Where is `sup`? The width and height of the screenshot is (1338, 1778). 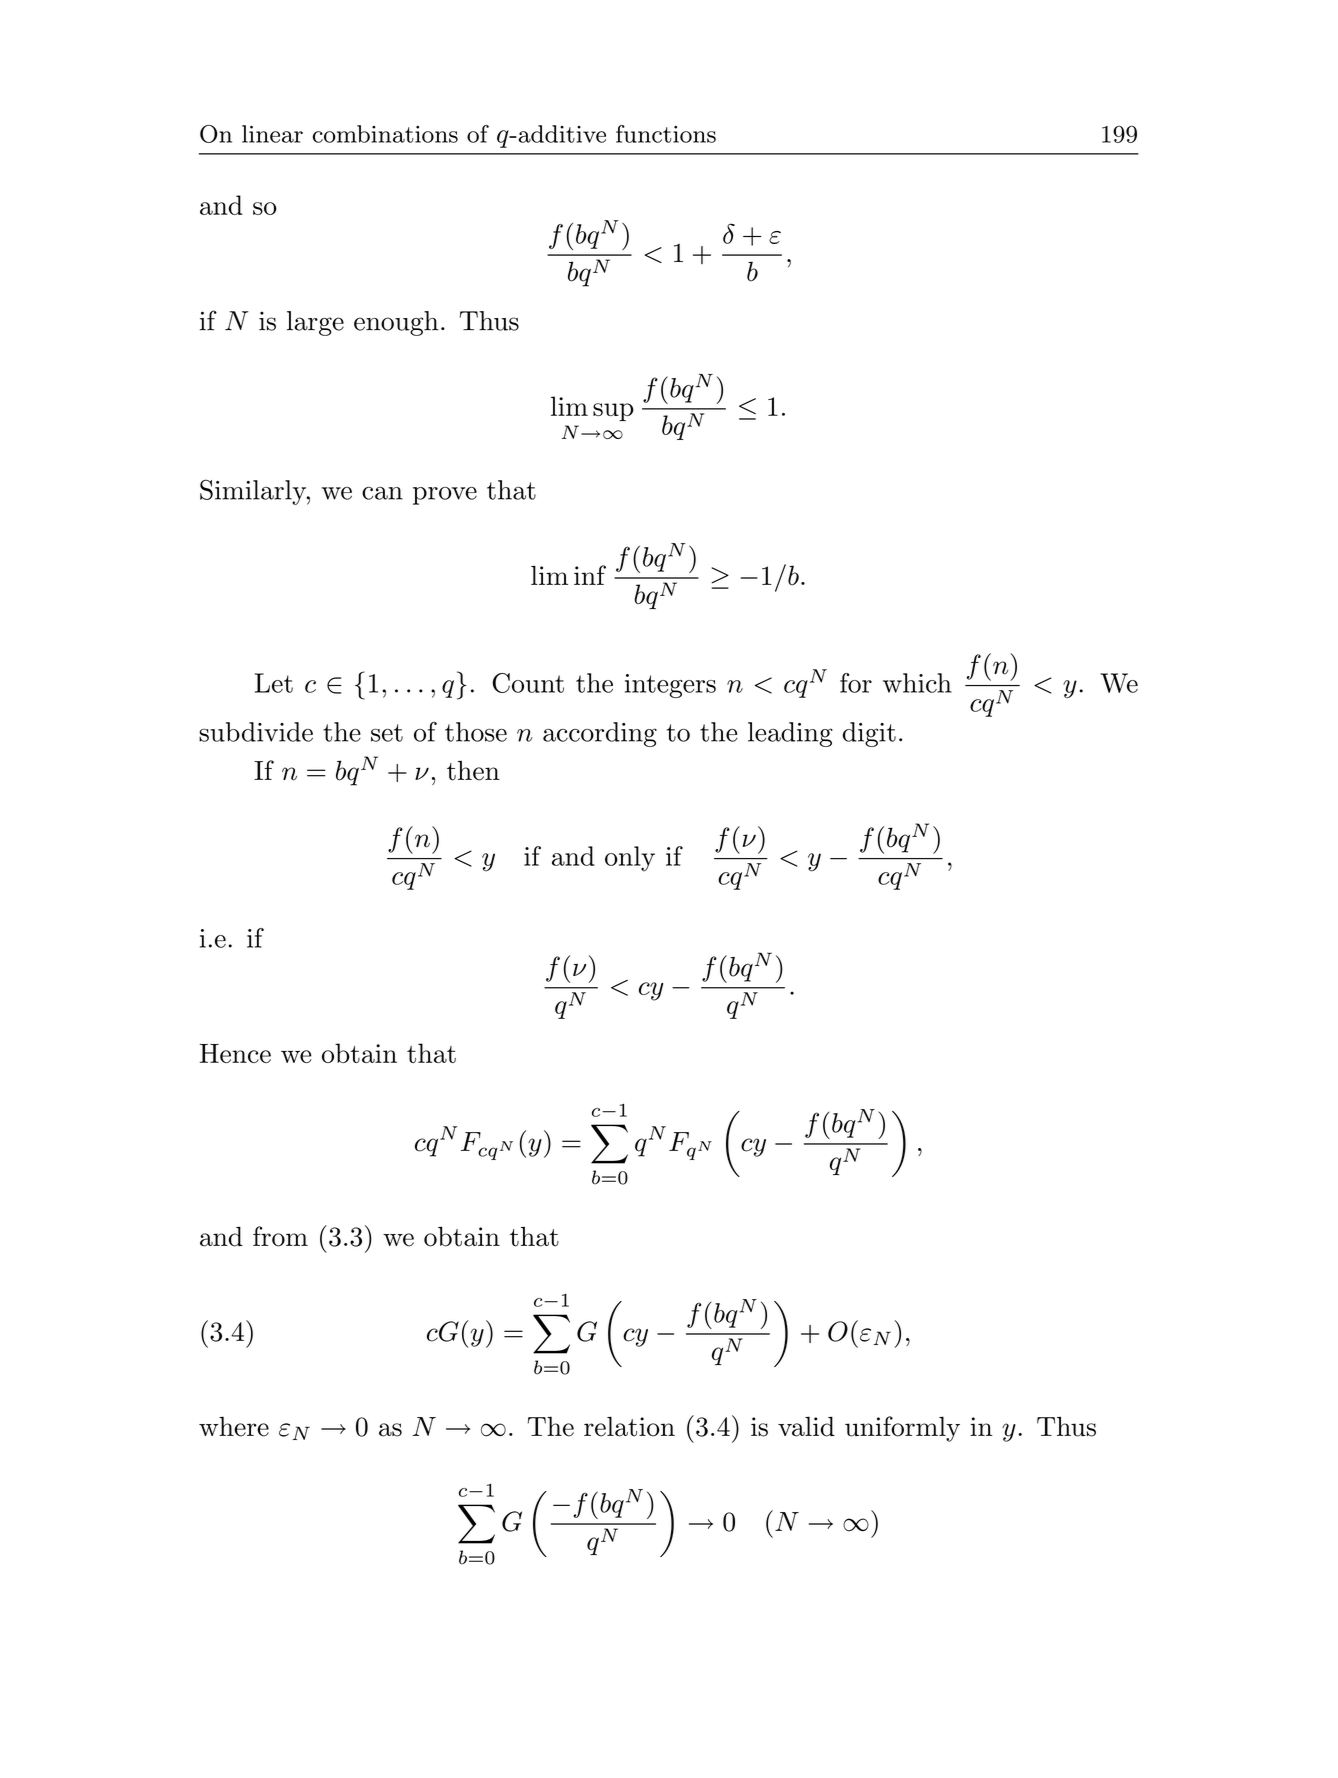
sup is located at coordinates (613, 412).
